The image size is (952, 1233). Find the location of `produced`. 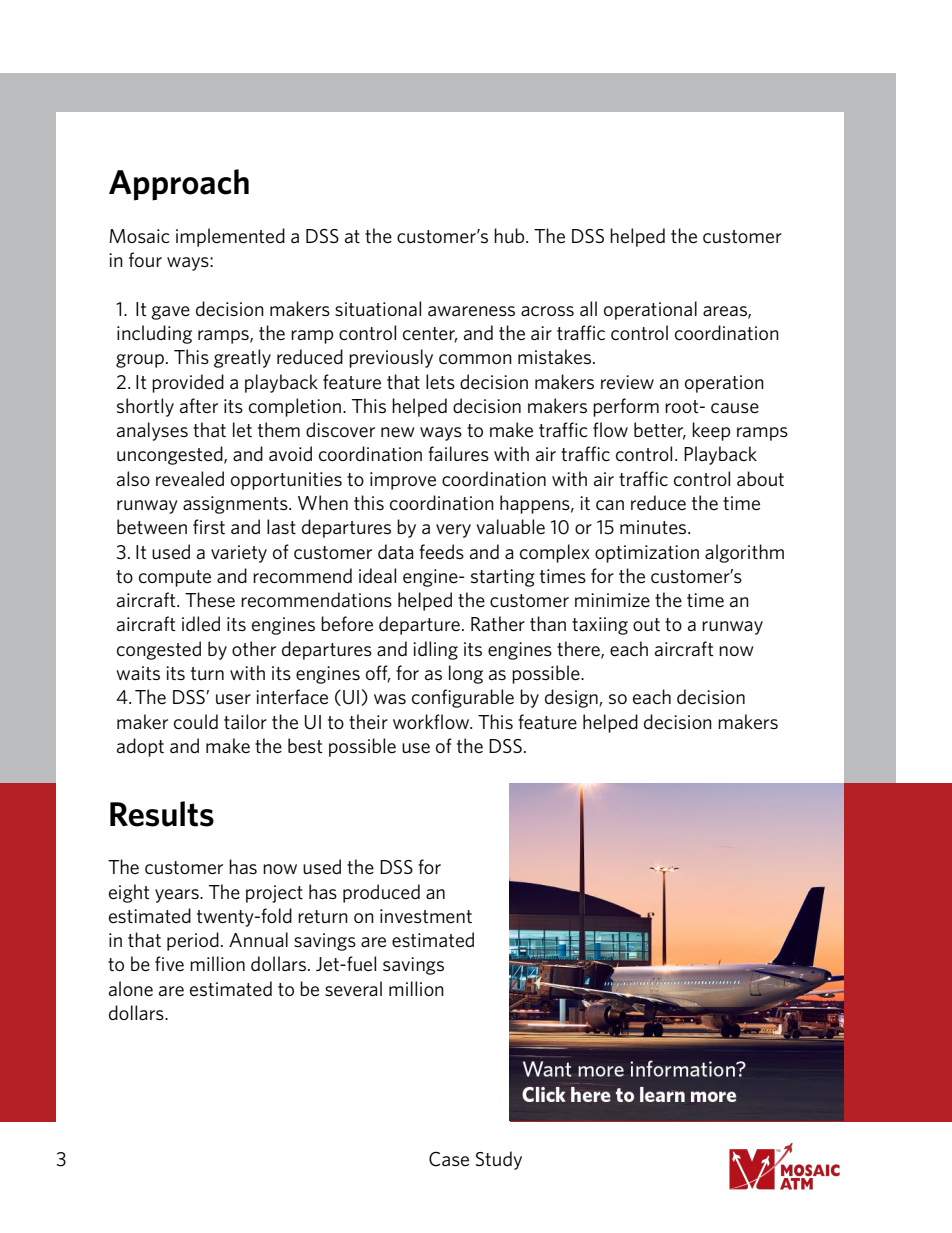

produced is located at coordinates (381, 893).
